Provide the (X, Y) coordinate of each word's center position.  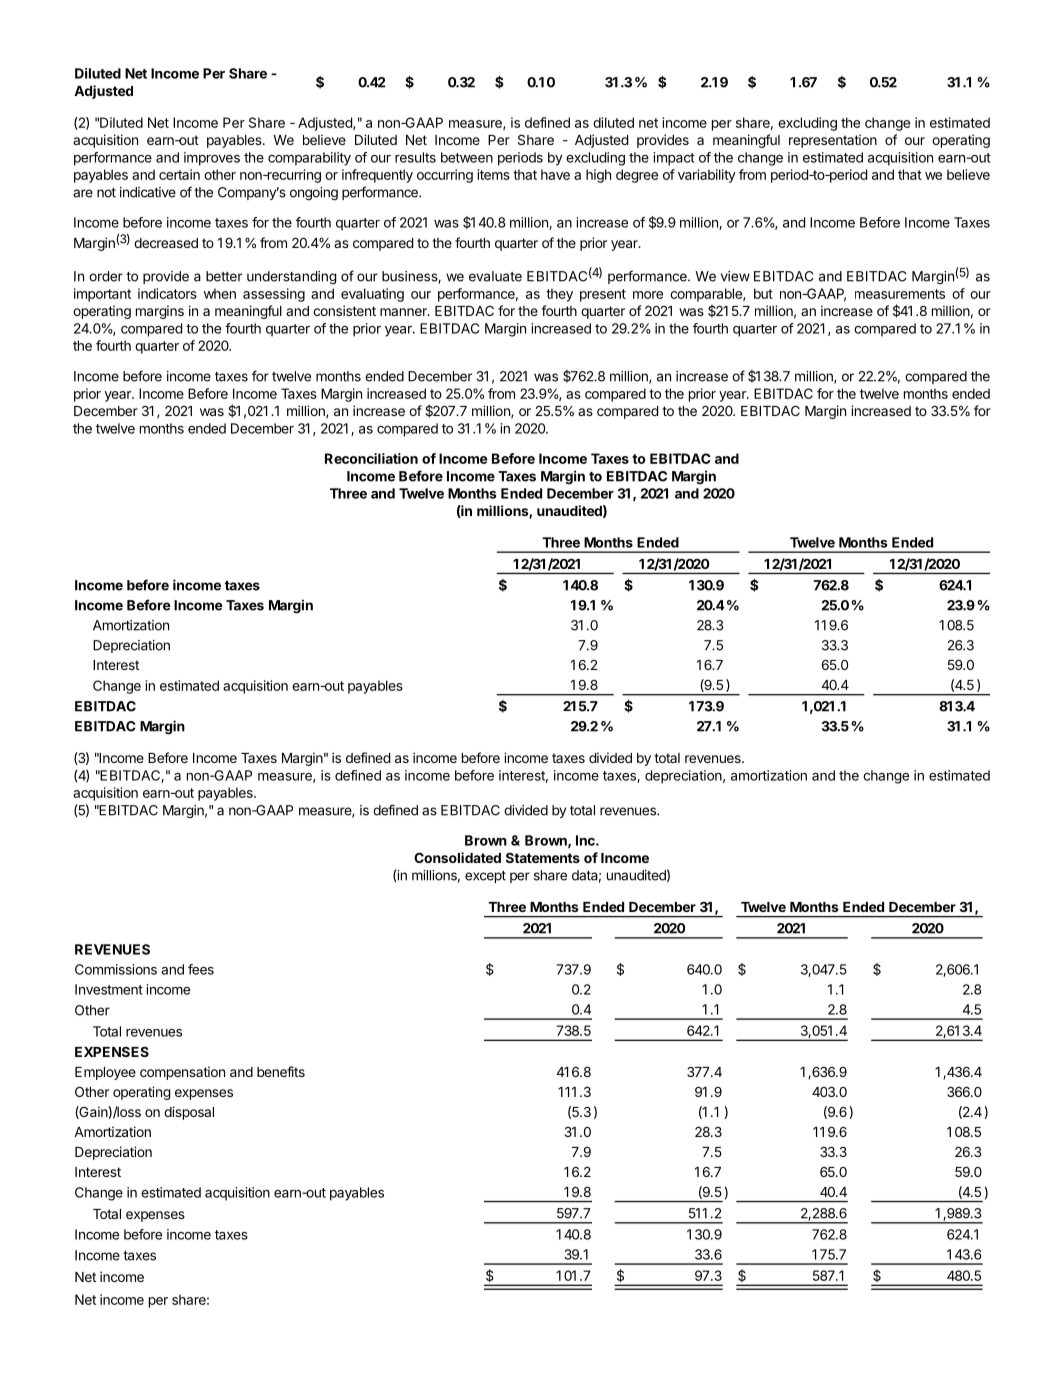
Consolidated (457, 857)
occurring (445, 176)
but (763, 293)
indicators (167, 293)
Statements (543, 858)
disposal (189, 1113)
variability (707, 176)
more (648, 295)
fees (201, 969)
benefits (281, 1071)
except (485, 877)
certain (179, 174)
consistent (344, 310)
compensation (182, 1073)
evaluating (372, 295)
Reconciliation (371, 458)
